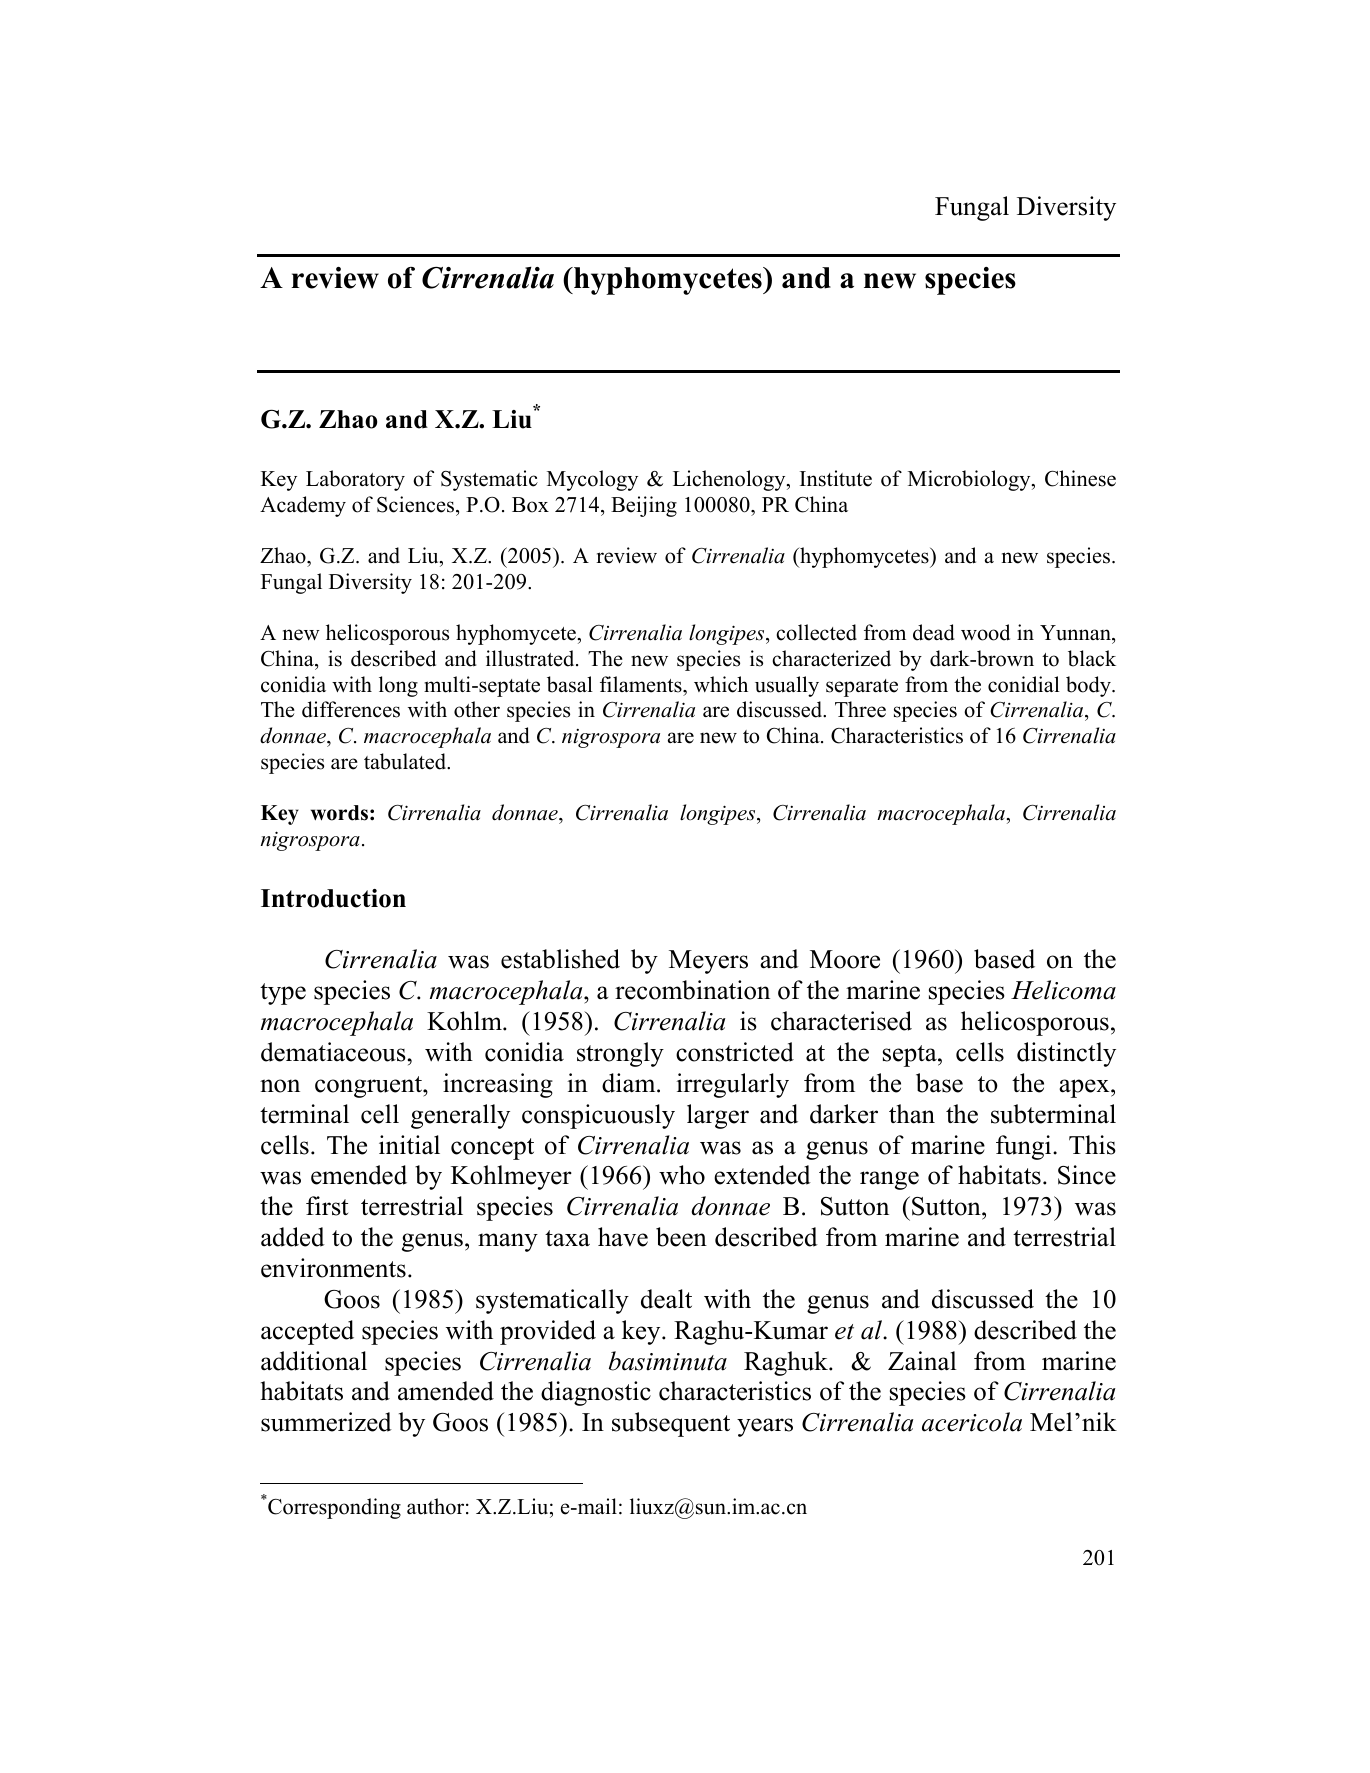 Image resolution: width=1370 pixels, height=1773 pixels. What do you see at coordinates (644, 506) in the screenshot?
I see `Beijing` at bounding box center [644, 506].
